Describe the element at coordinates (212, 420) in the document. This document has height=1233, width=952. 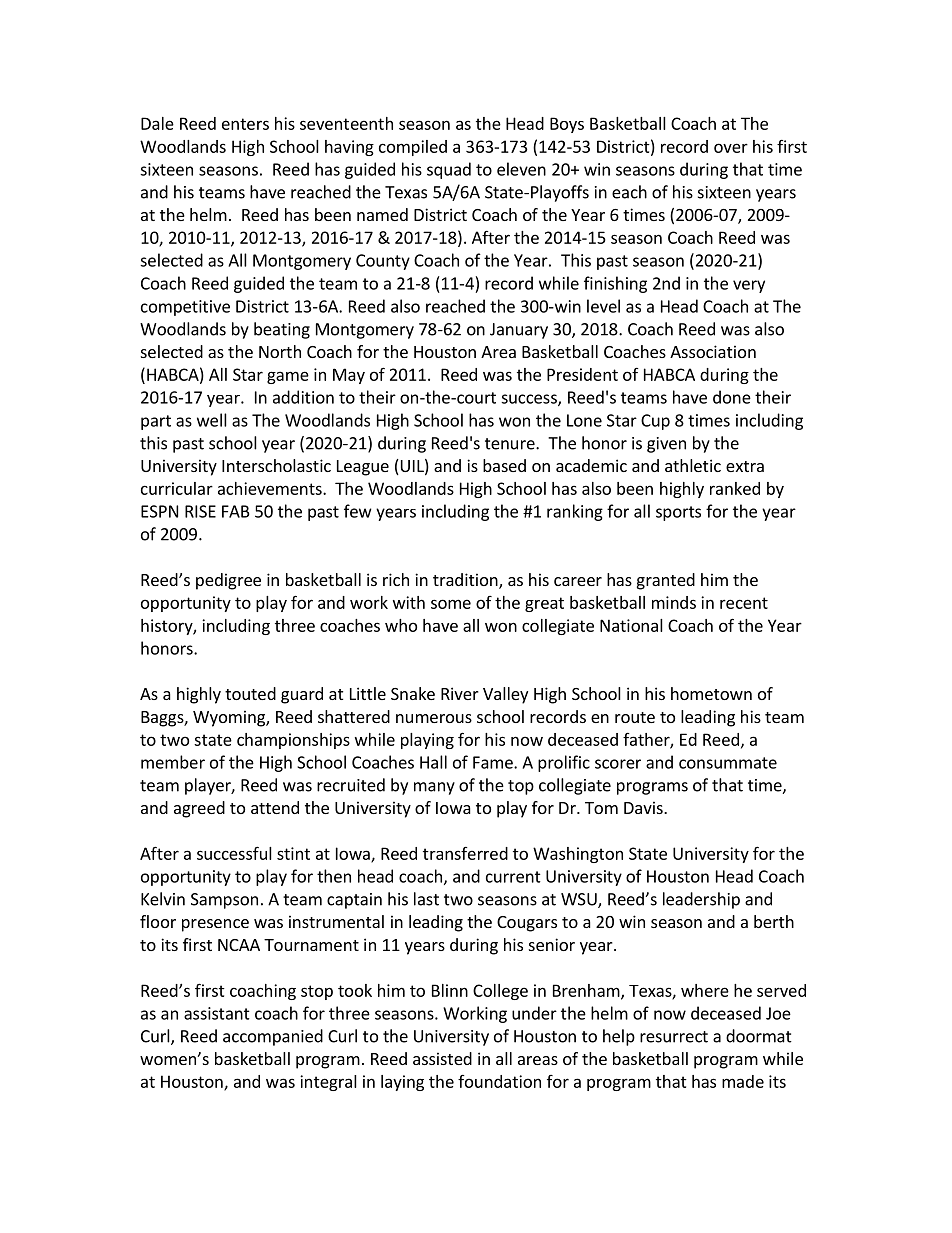
I see `well` at that location.
